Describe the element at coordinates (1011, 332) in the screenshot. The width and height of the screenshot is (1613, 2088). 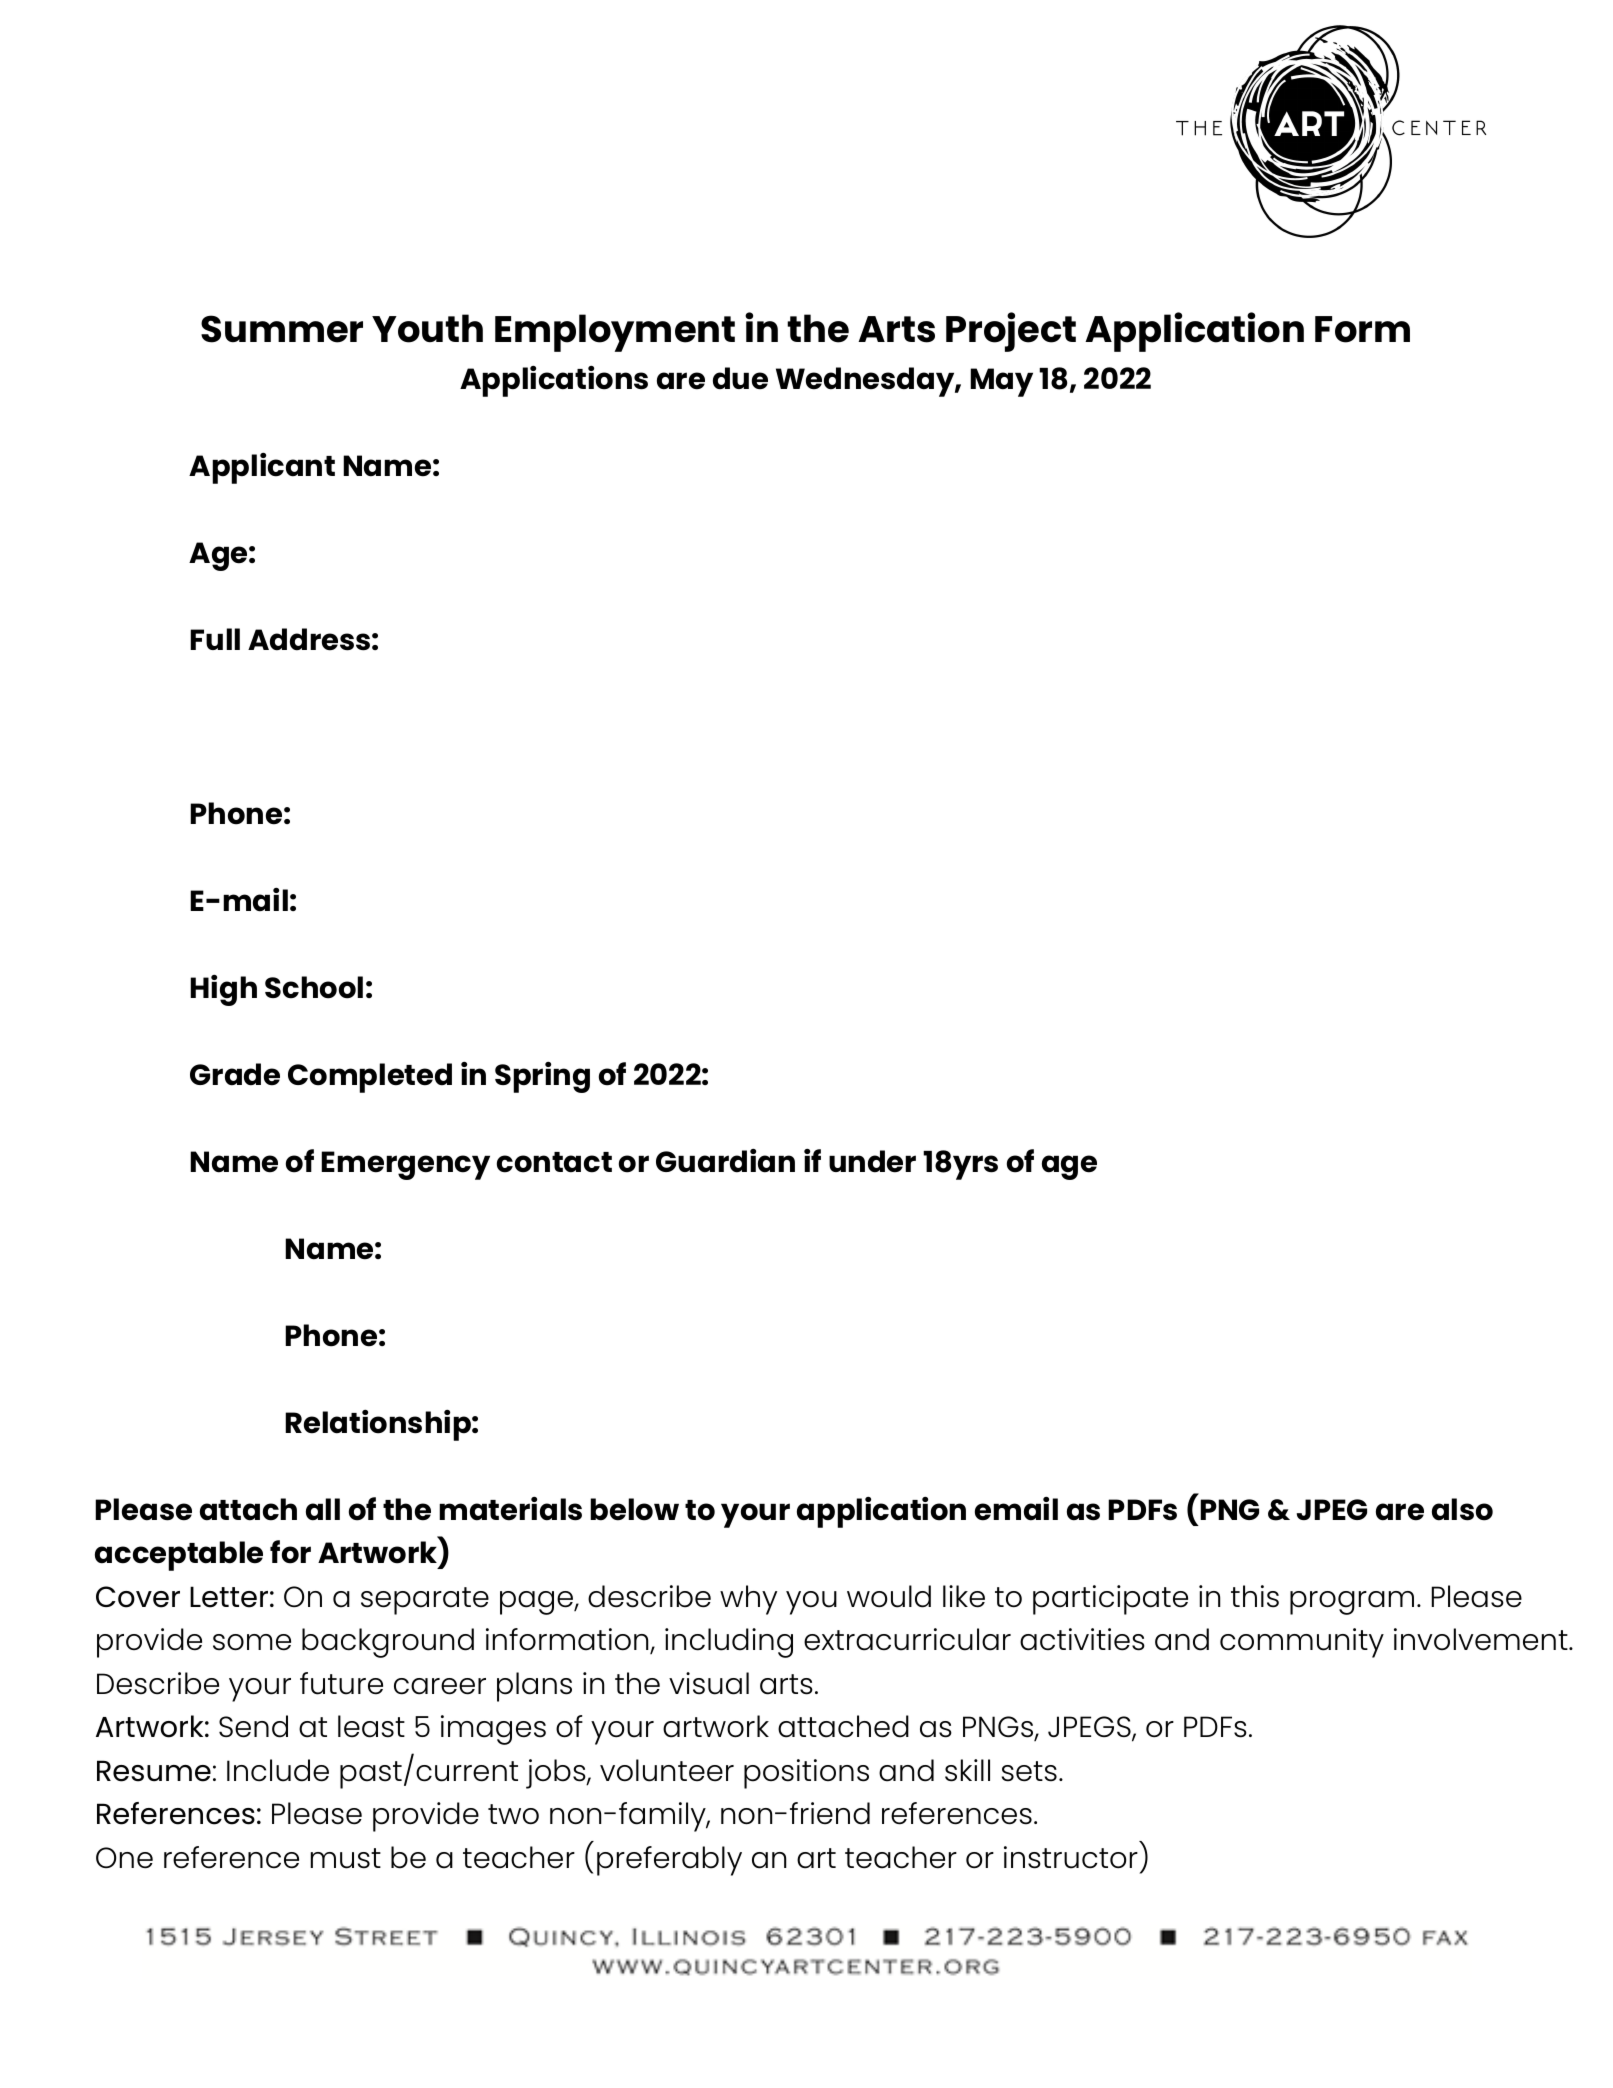
I see `Project` at that location.
